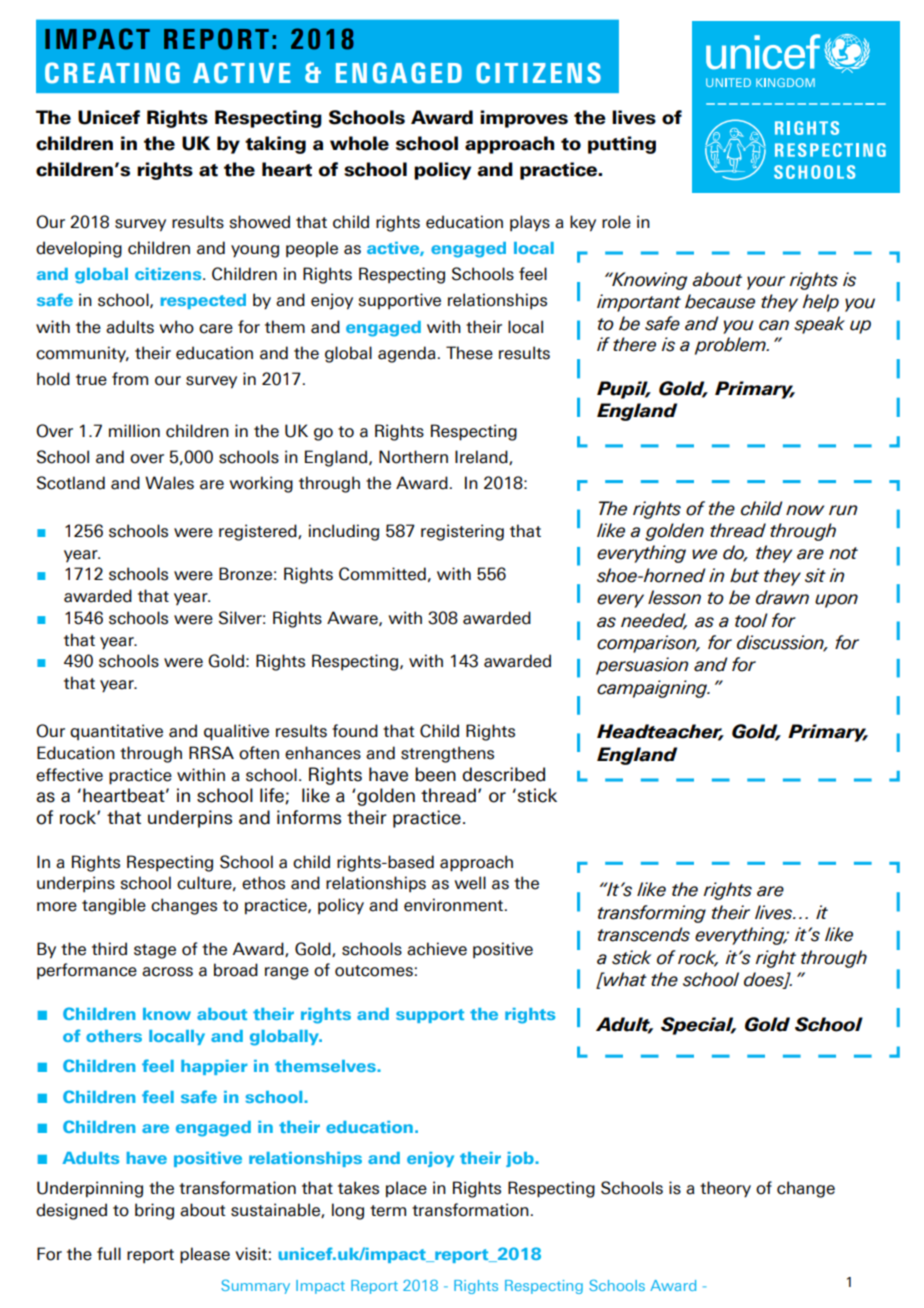 This screenshot has height=1308, width=924. What do you see at coordinates (382, 574) in the screenshot?
I see `Committed` at bounding box center [382, 574].
